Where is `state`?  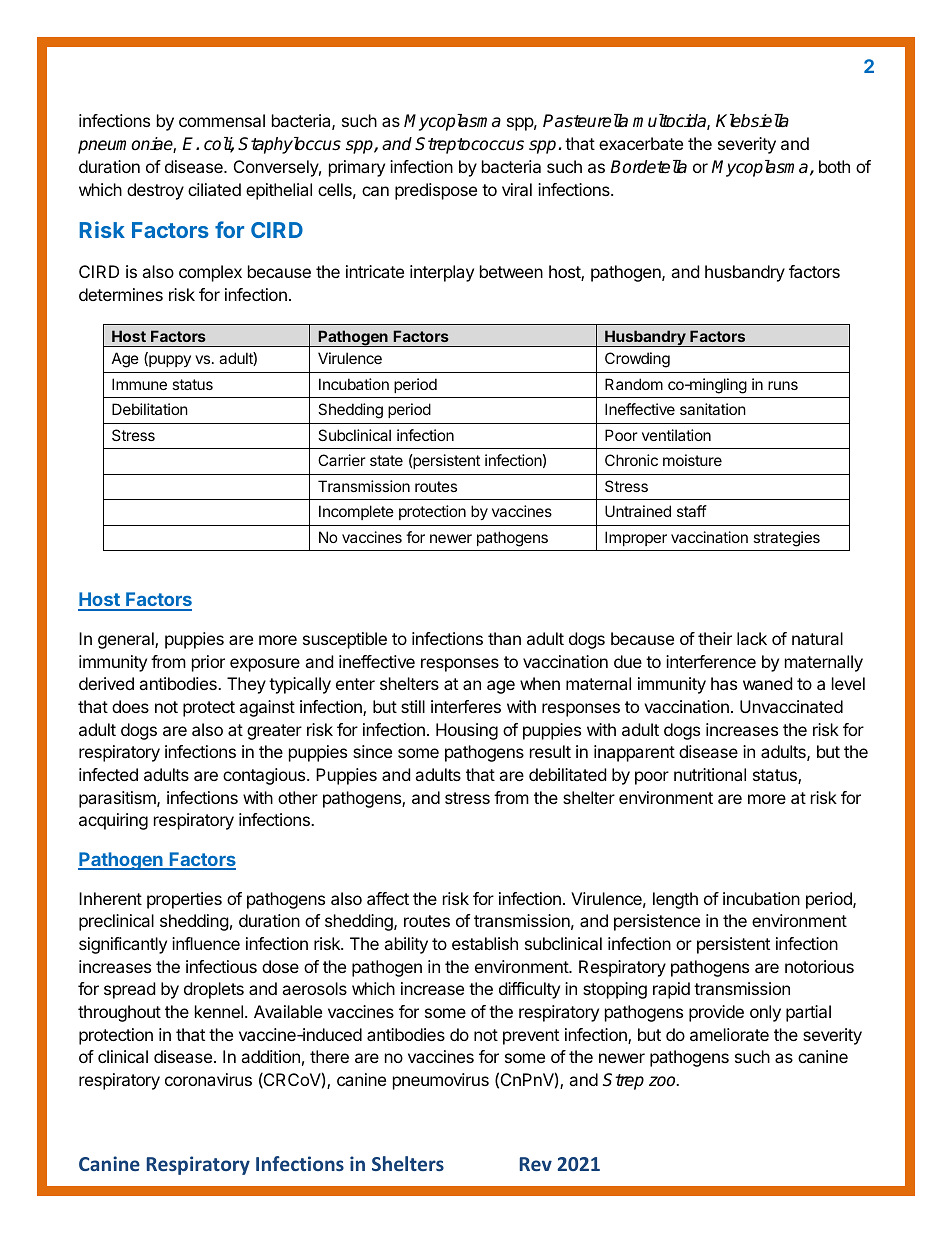
state is located at coordinates (386, 460).
